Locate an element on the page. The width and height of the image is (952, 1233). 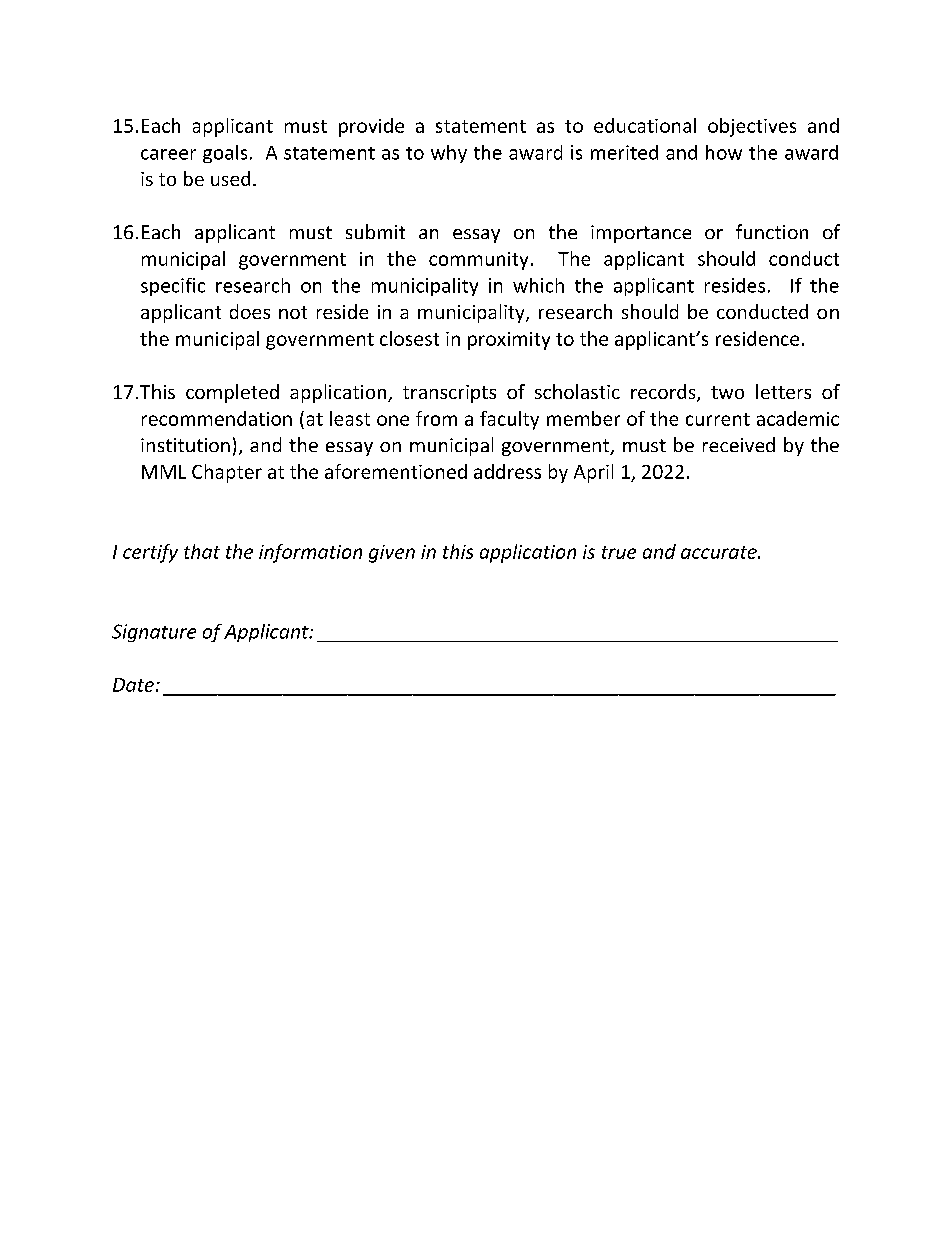
two is located at coordinates (727, 392).
